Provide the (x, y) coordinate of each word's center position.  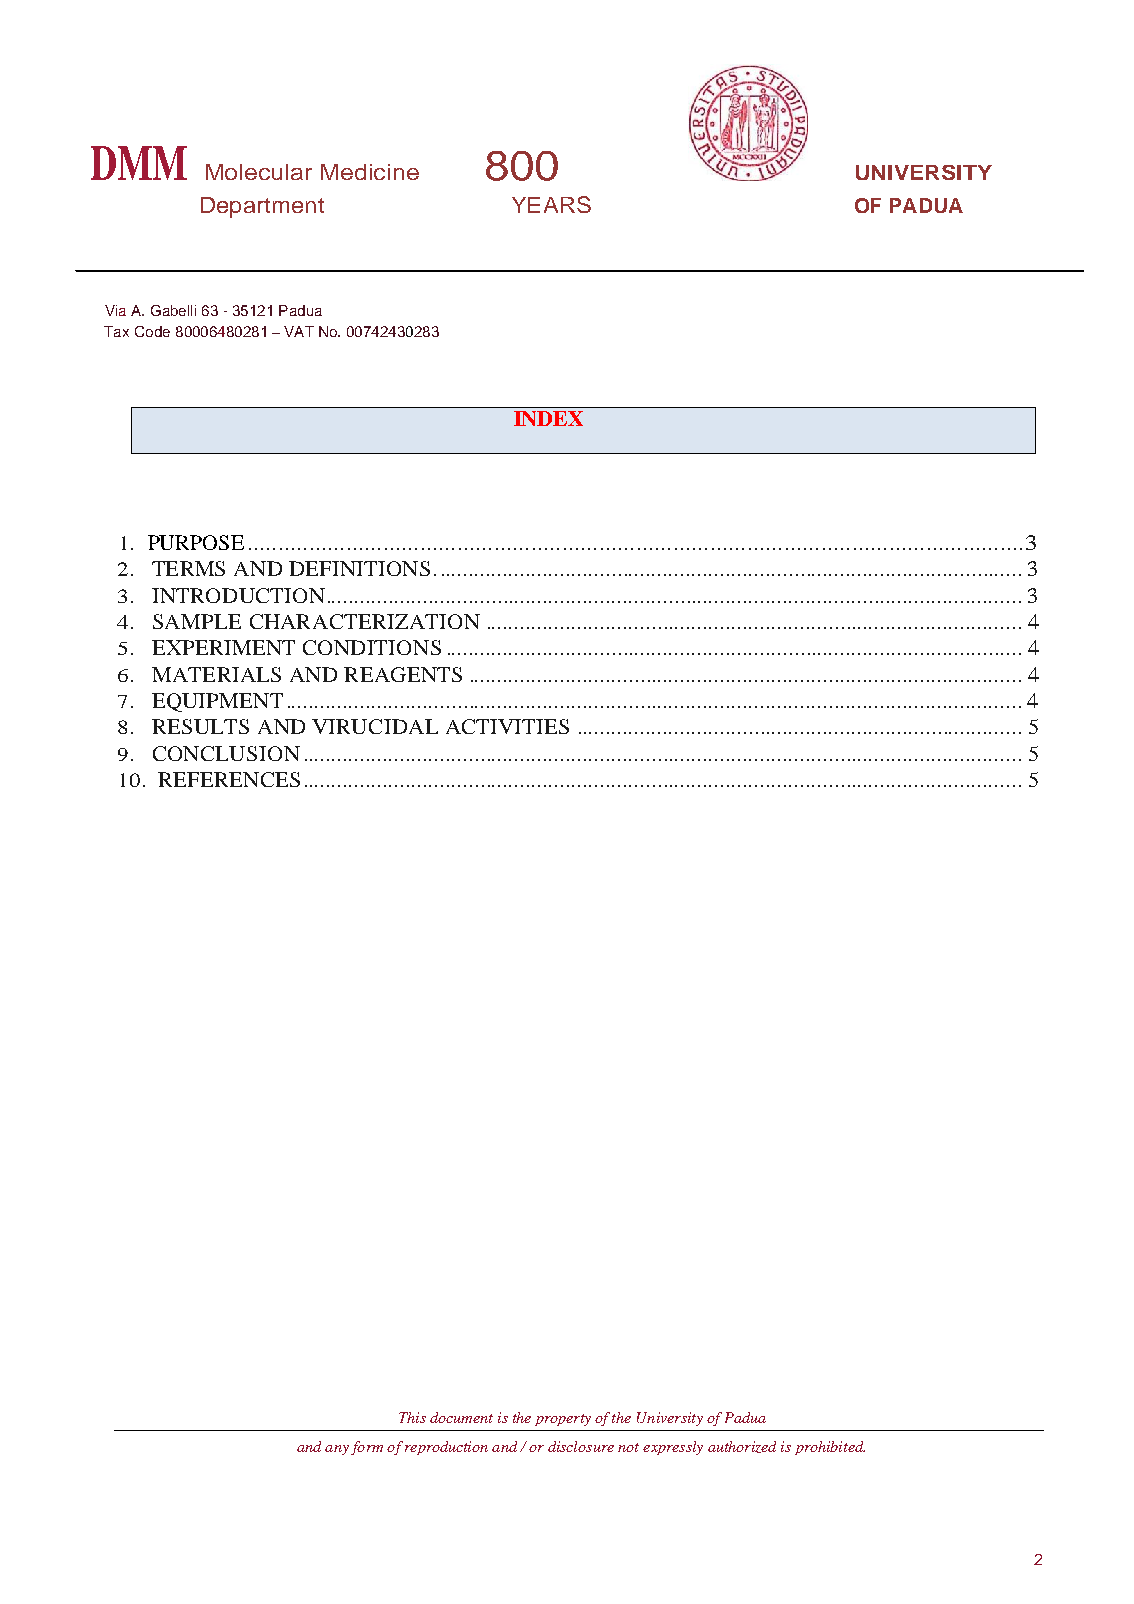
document (461, 1417)
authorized (742, 1447)
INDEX (548, 418)
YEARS (551, 204)
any (337, 1450)
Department (262, 207)
